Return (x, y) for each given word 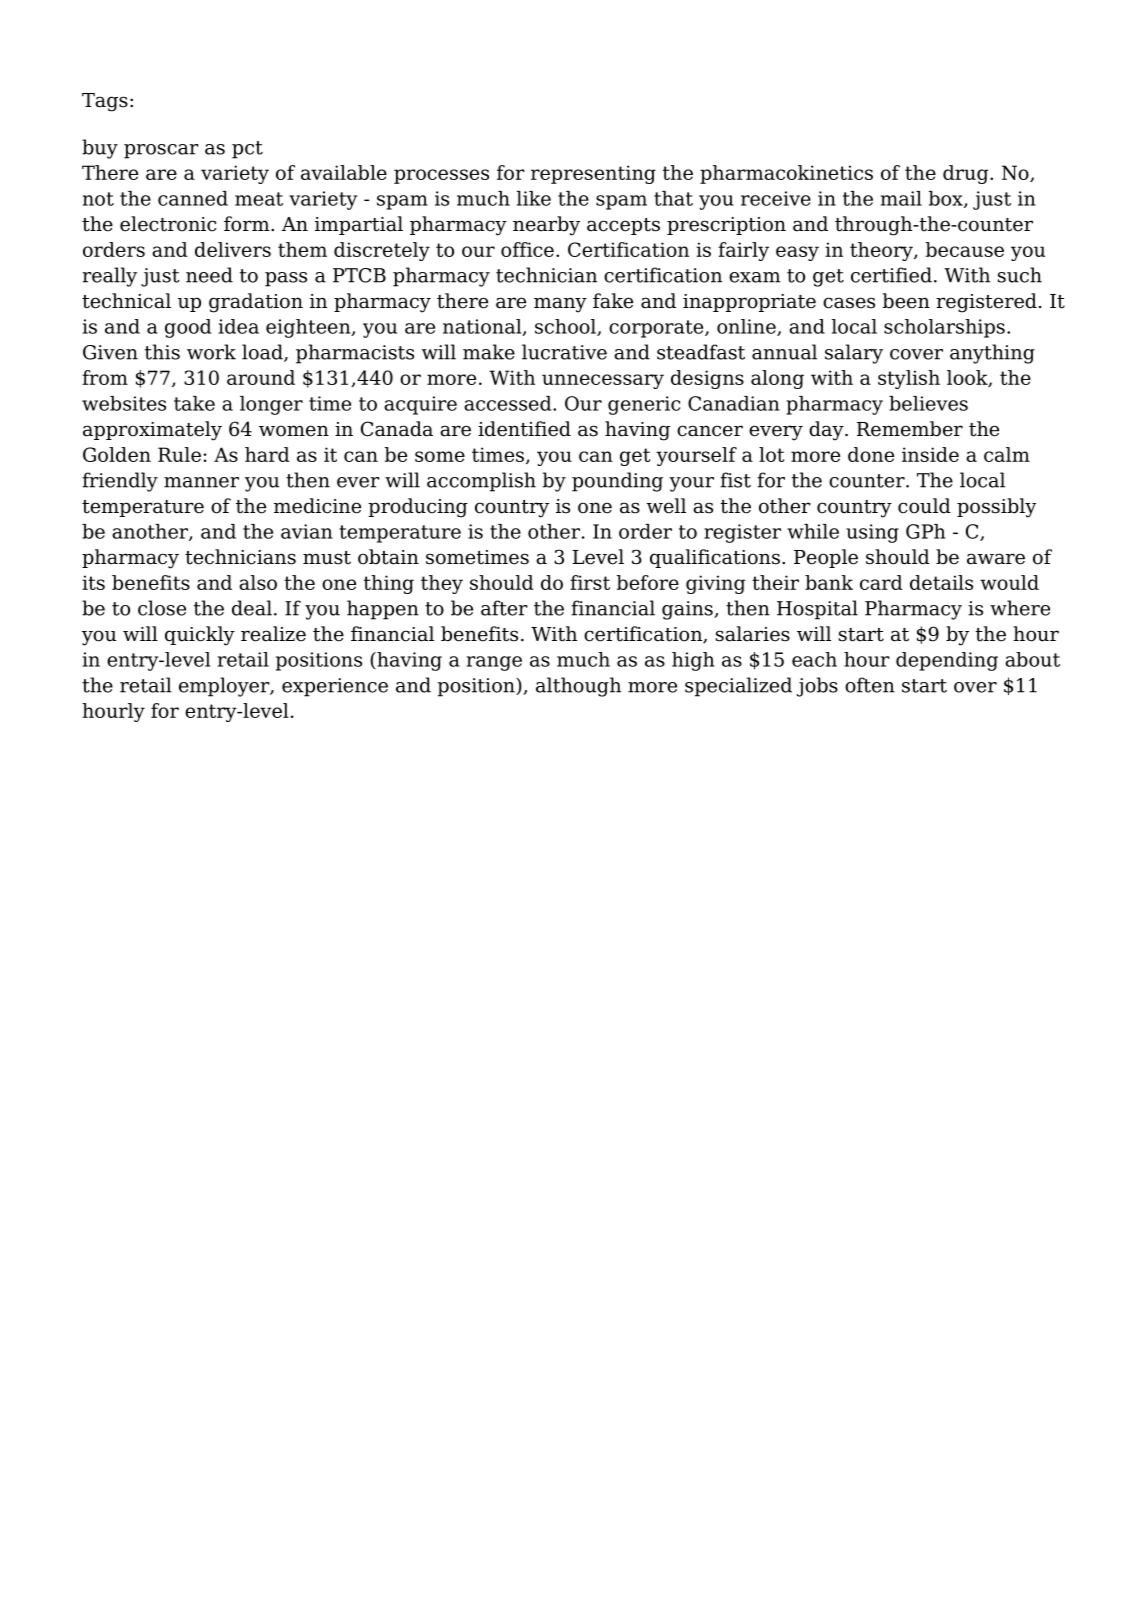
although (578, 687)
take (194, 403)
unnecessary (603, 381)
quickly (200, 636)
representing (593, 174)
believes (928, 403)
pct (247, 150)
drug (967, 174)
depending (947, 661)
